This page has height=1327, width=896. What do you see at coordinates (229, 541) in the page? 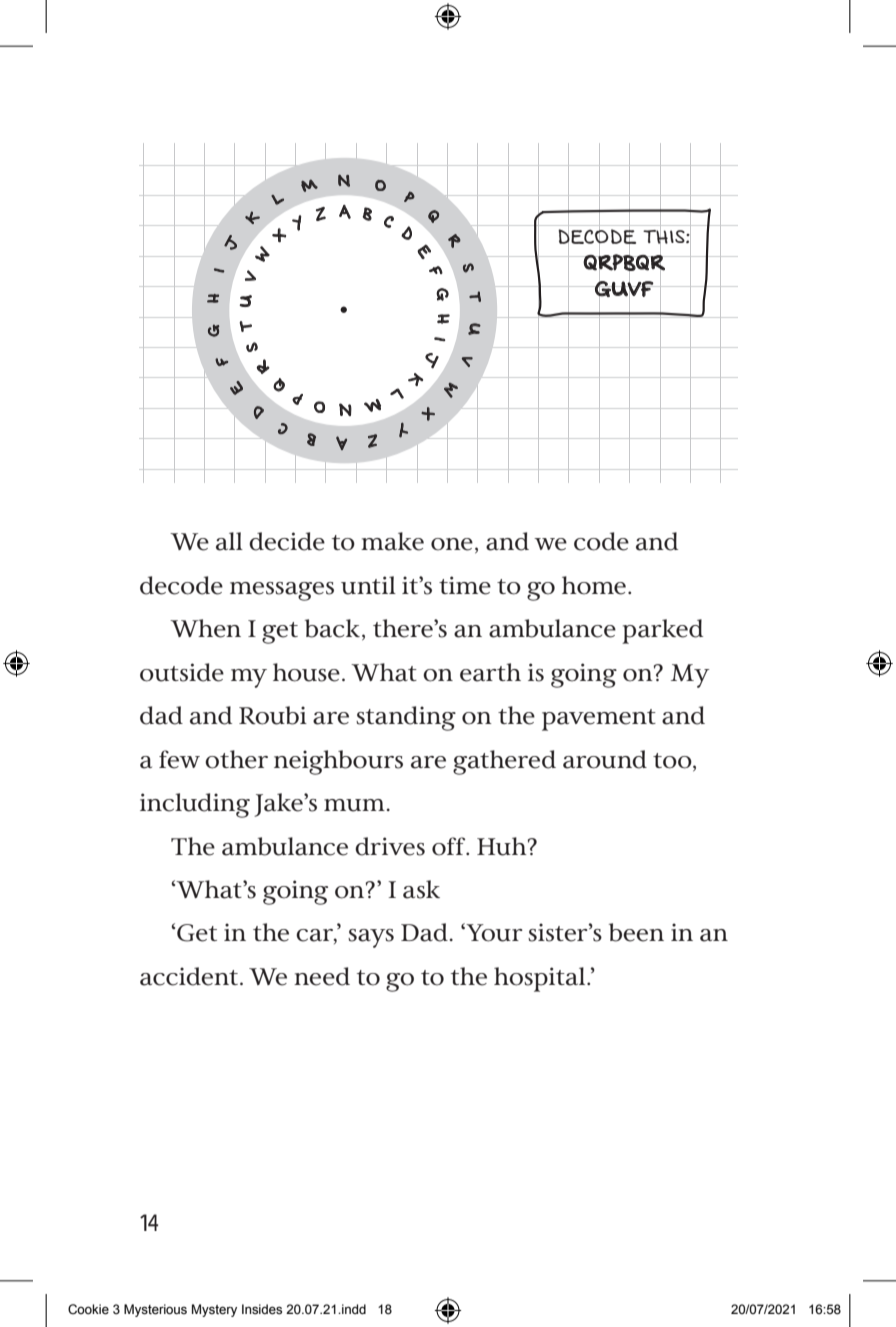
I see `all` at bounding box center [229, 541].
